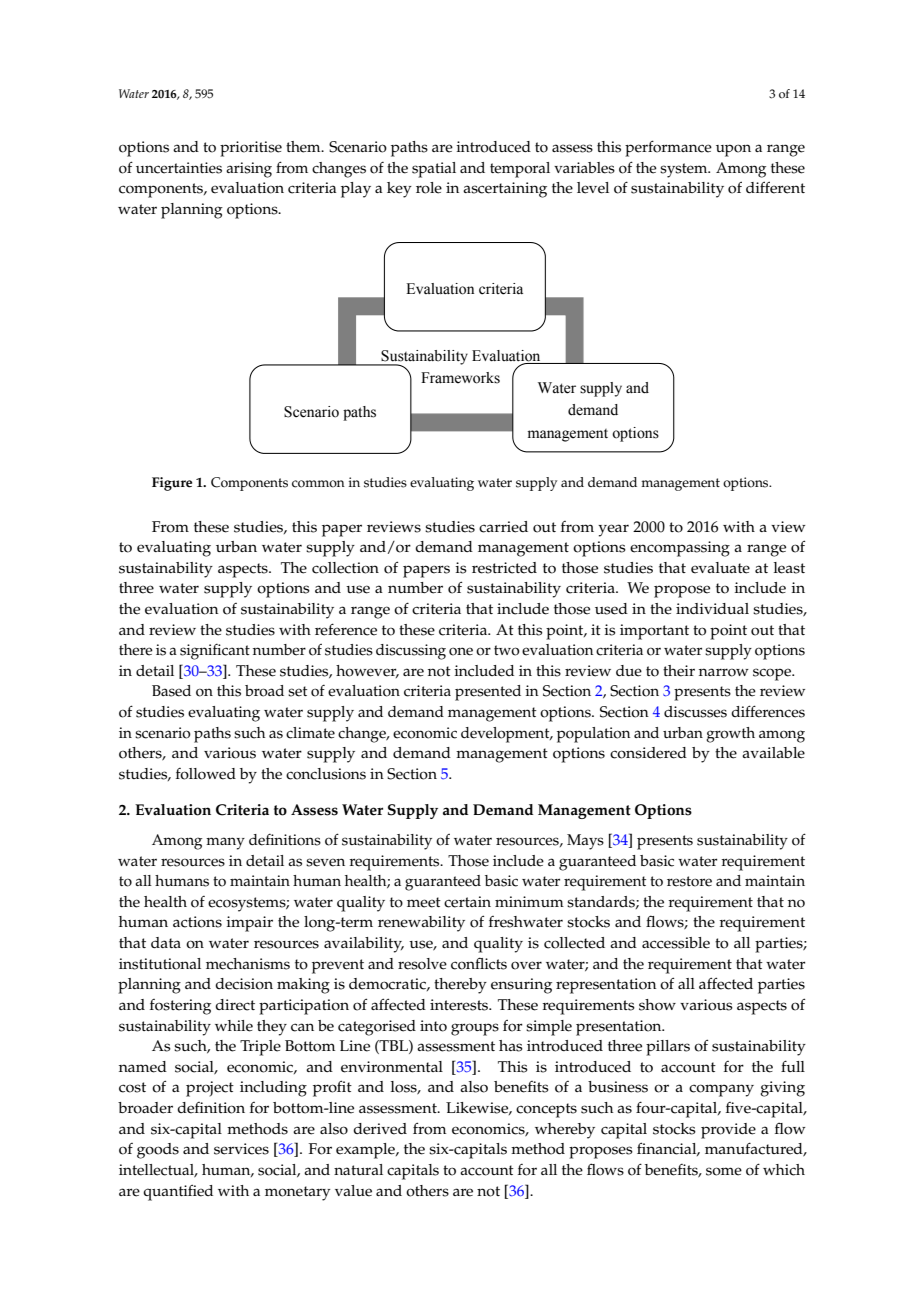 This image has width=924, height=1308. What do you see at coordinates (249, 170) in the image?
I see `arising` at bounding box center [249, 170].
